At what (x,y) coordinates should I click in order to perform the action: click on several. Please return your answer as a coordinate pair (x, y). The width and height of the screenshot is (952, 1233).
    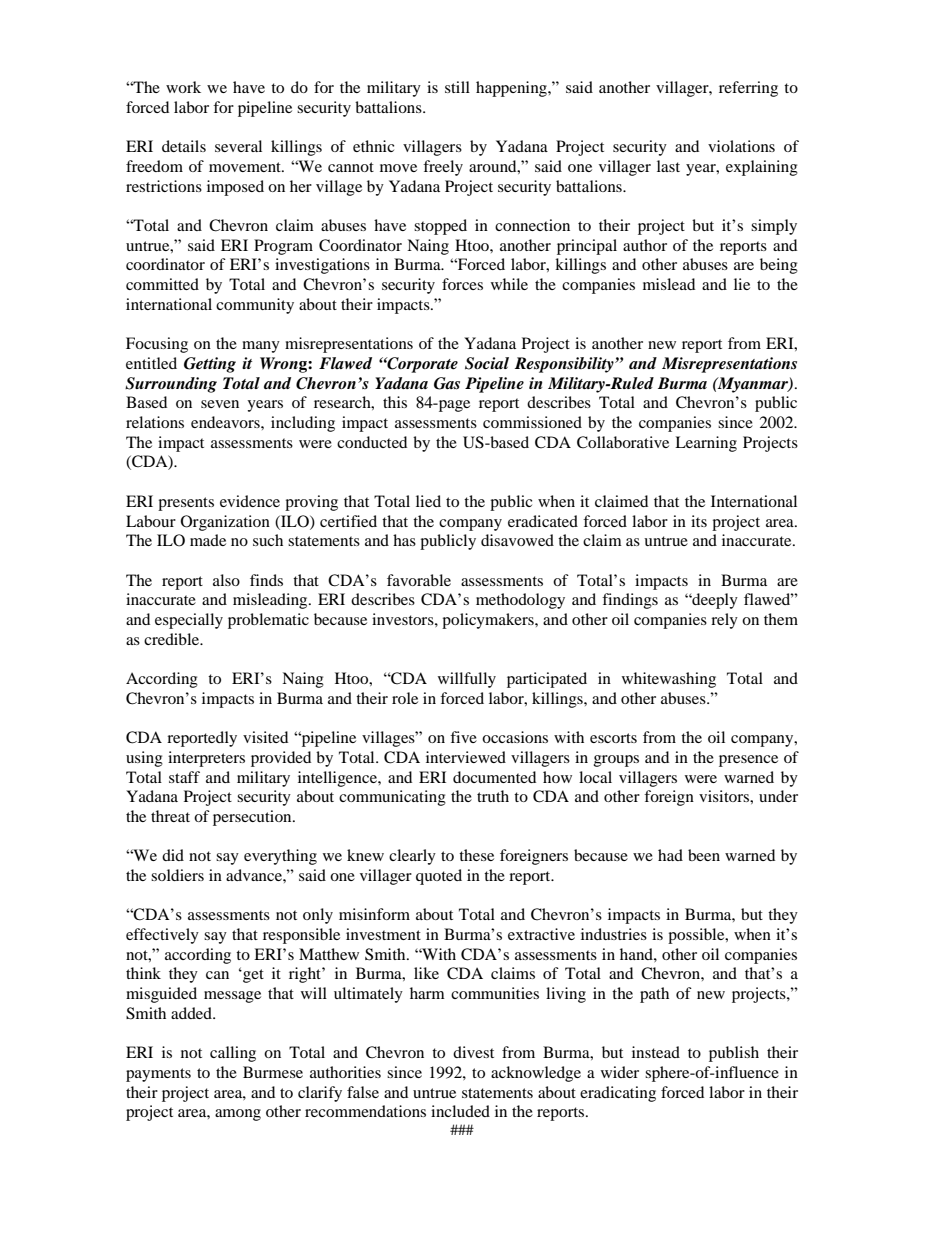
    Looking at the image, I should click on (238, 146).
